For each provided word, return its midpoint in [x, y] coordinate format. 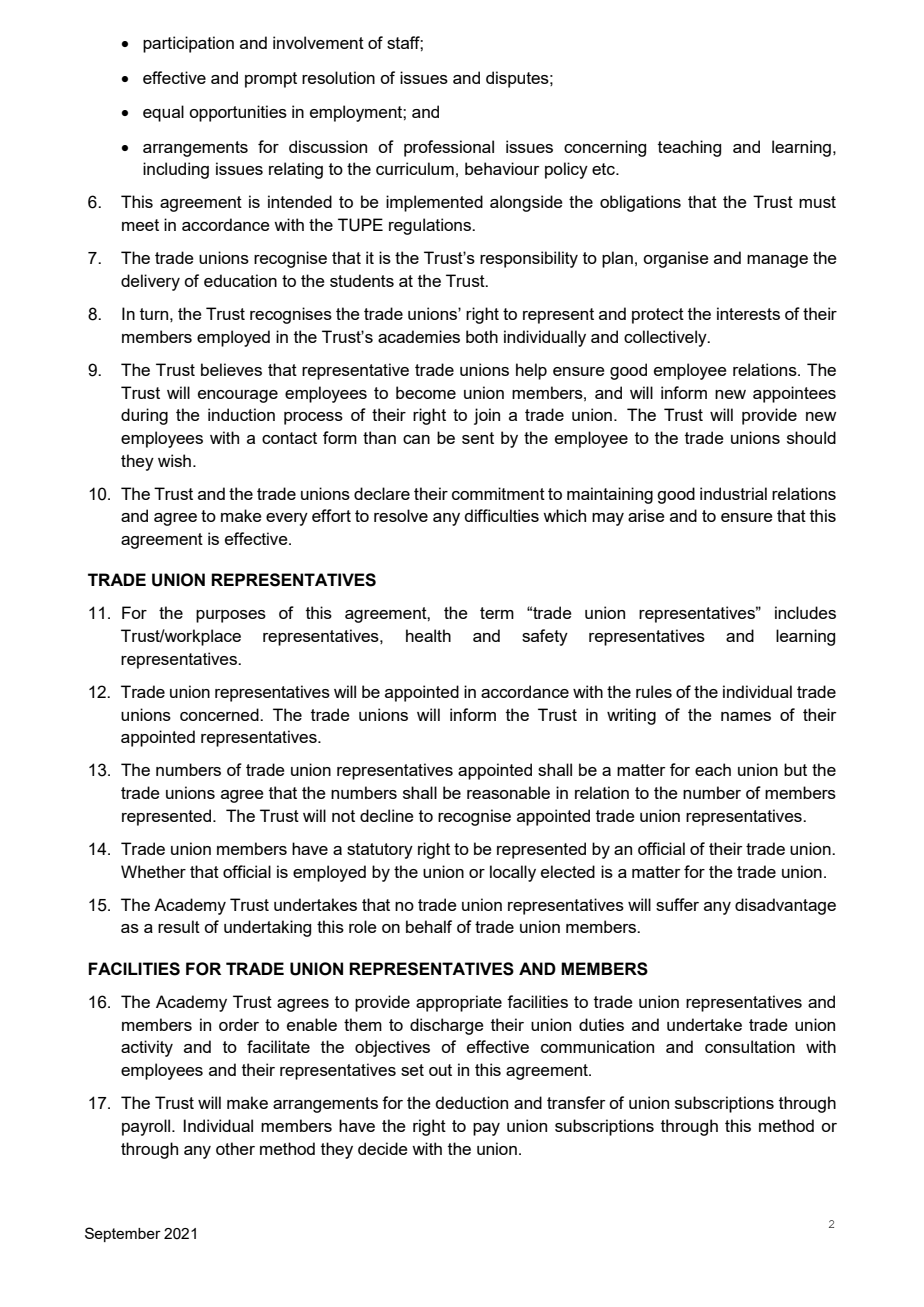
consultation [750, 1046]
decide [383, 1148]
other [235, 1148]
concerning [605, 148]
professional [449, 148]
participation [188, 44]
